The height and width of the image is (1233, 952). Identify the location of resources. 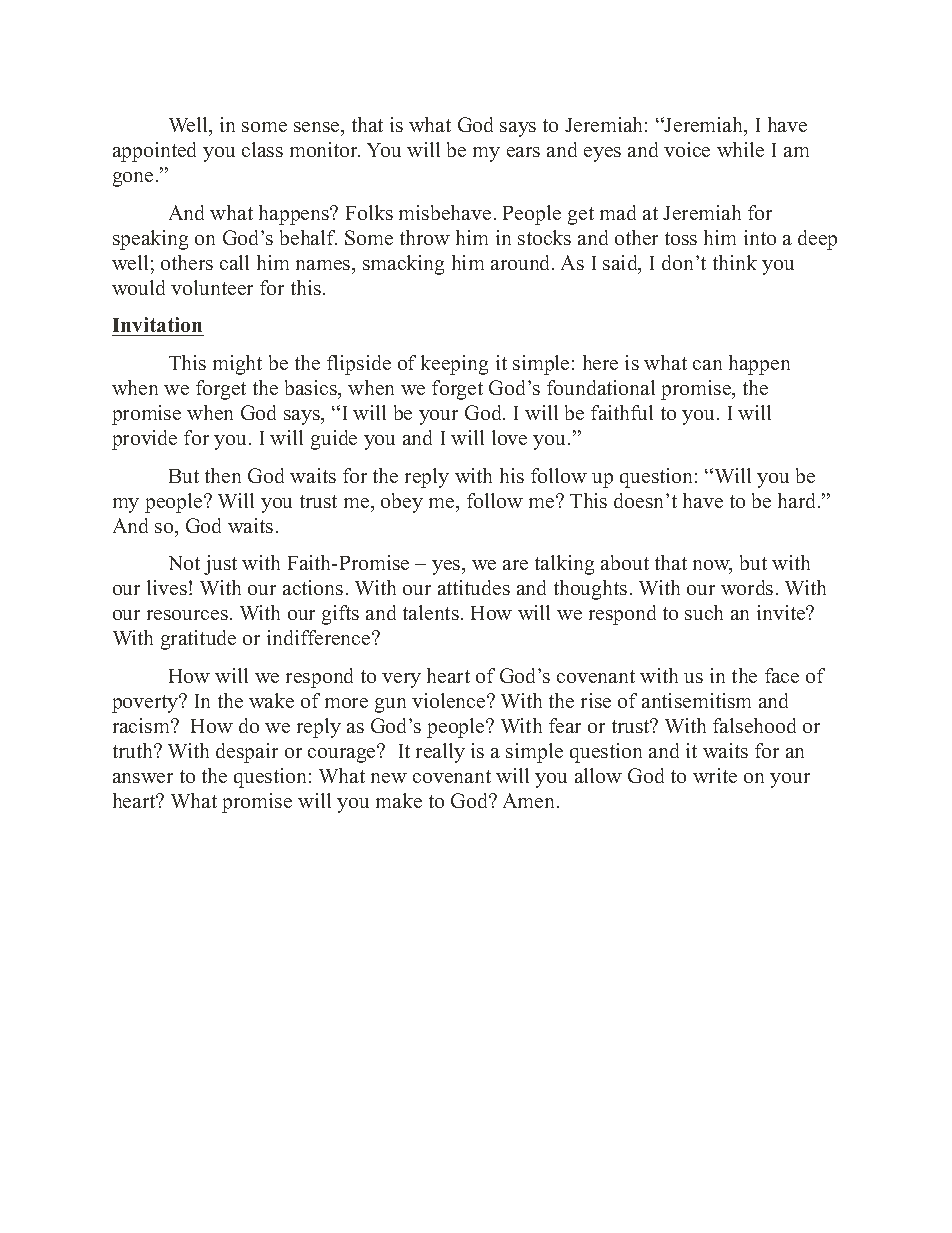
(187, 615).
